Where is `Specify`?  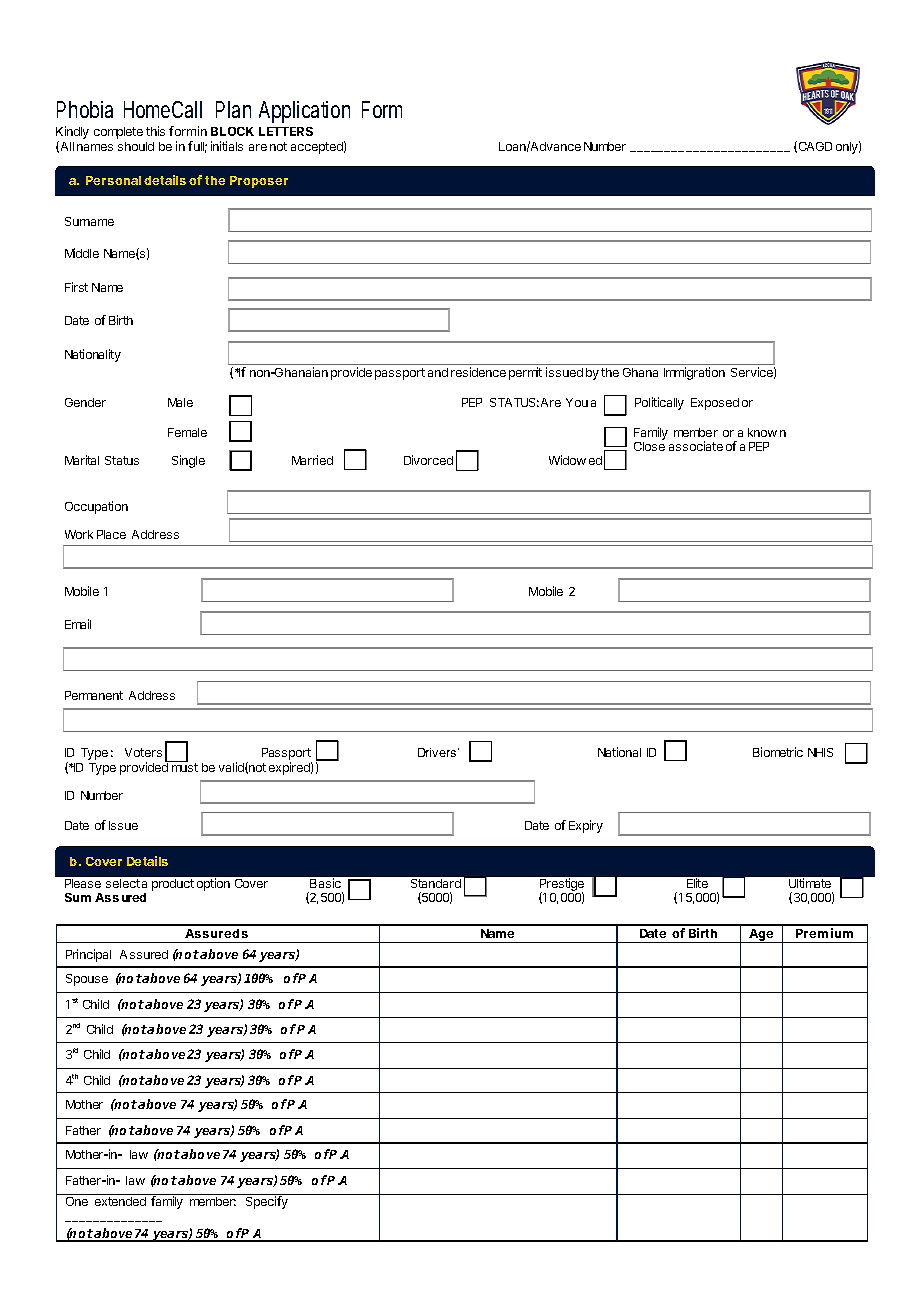
Specify is located at coordinates (267, 1202).
